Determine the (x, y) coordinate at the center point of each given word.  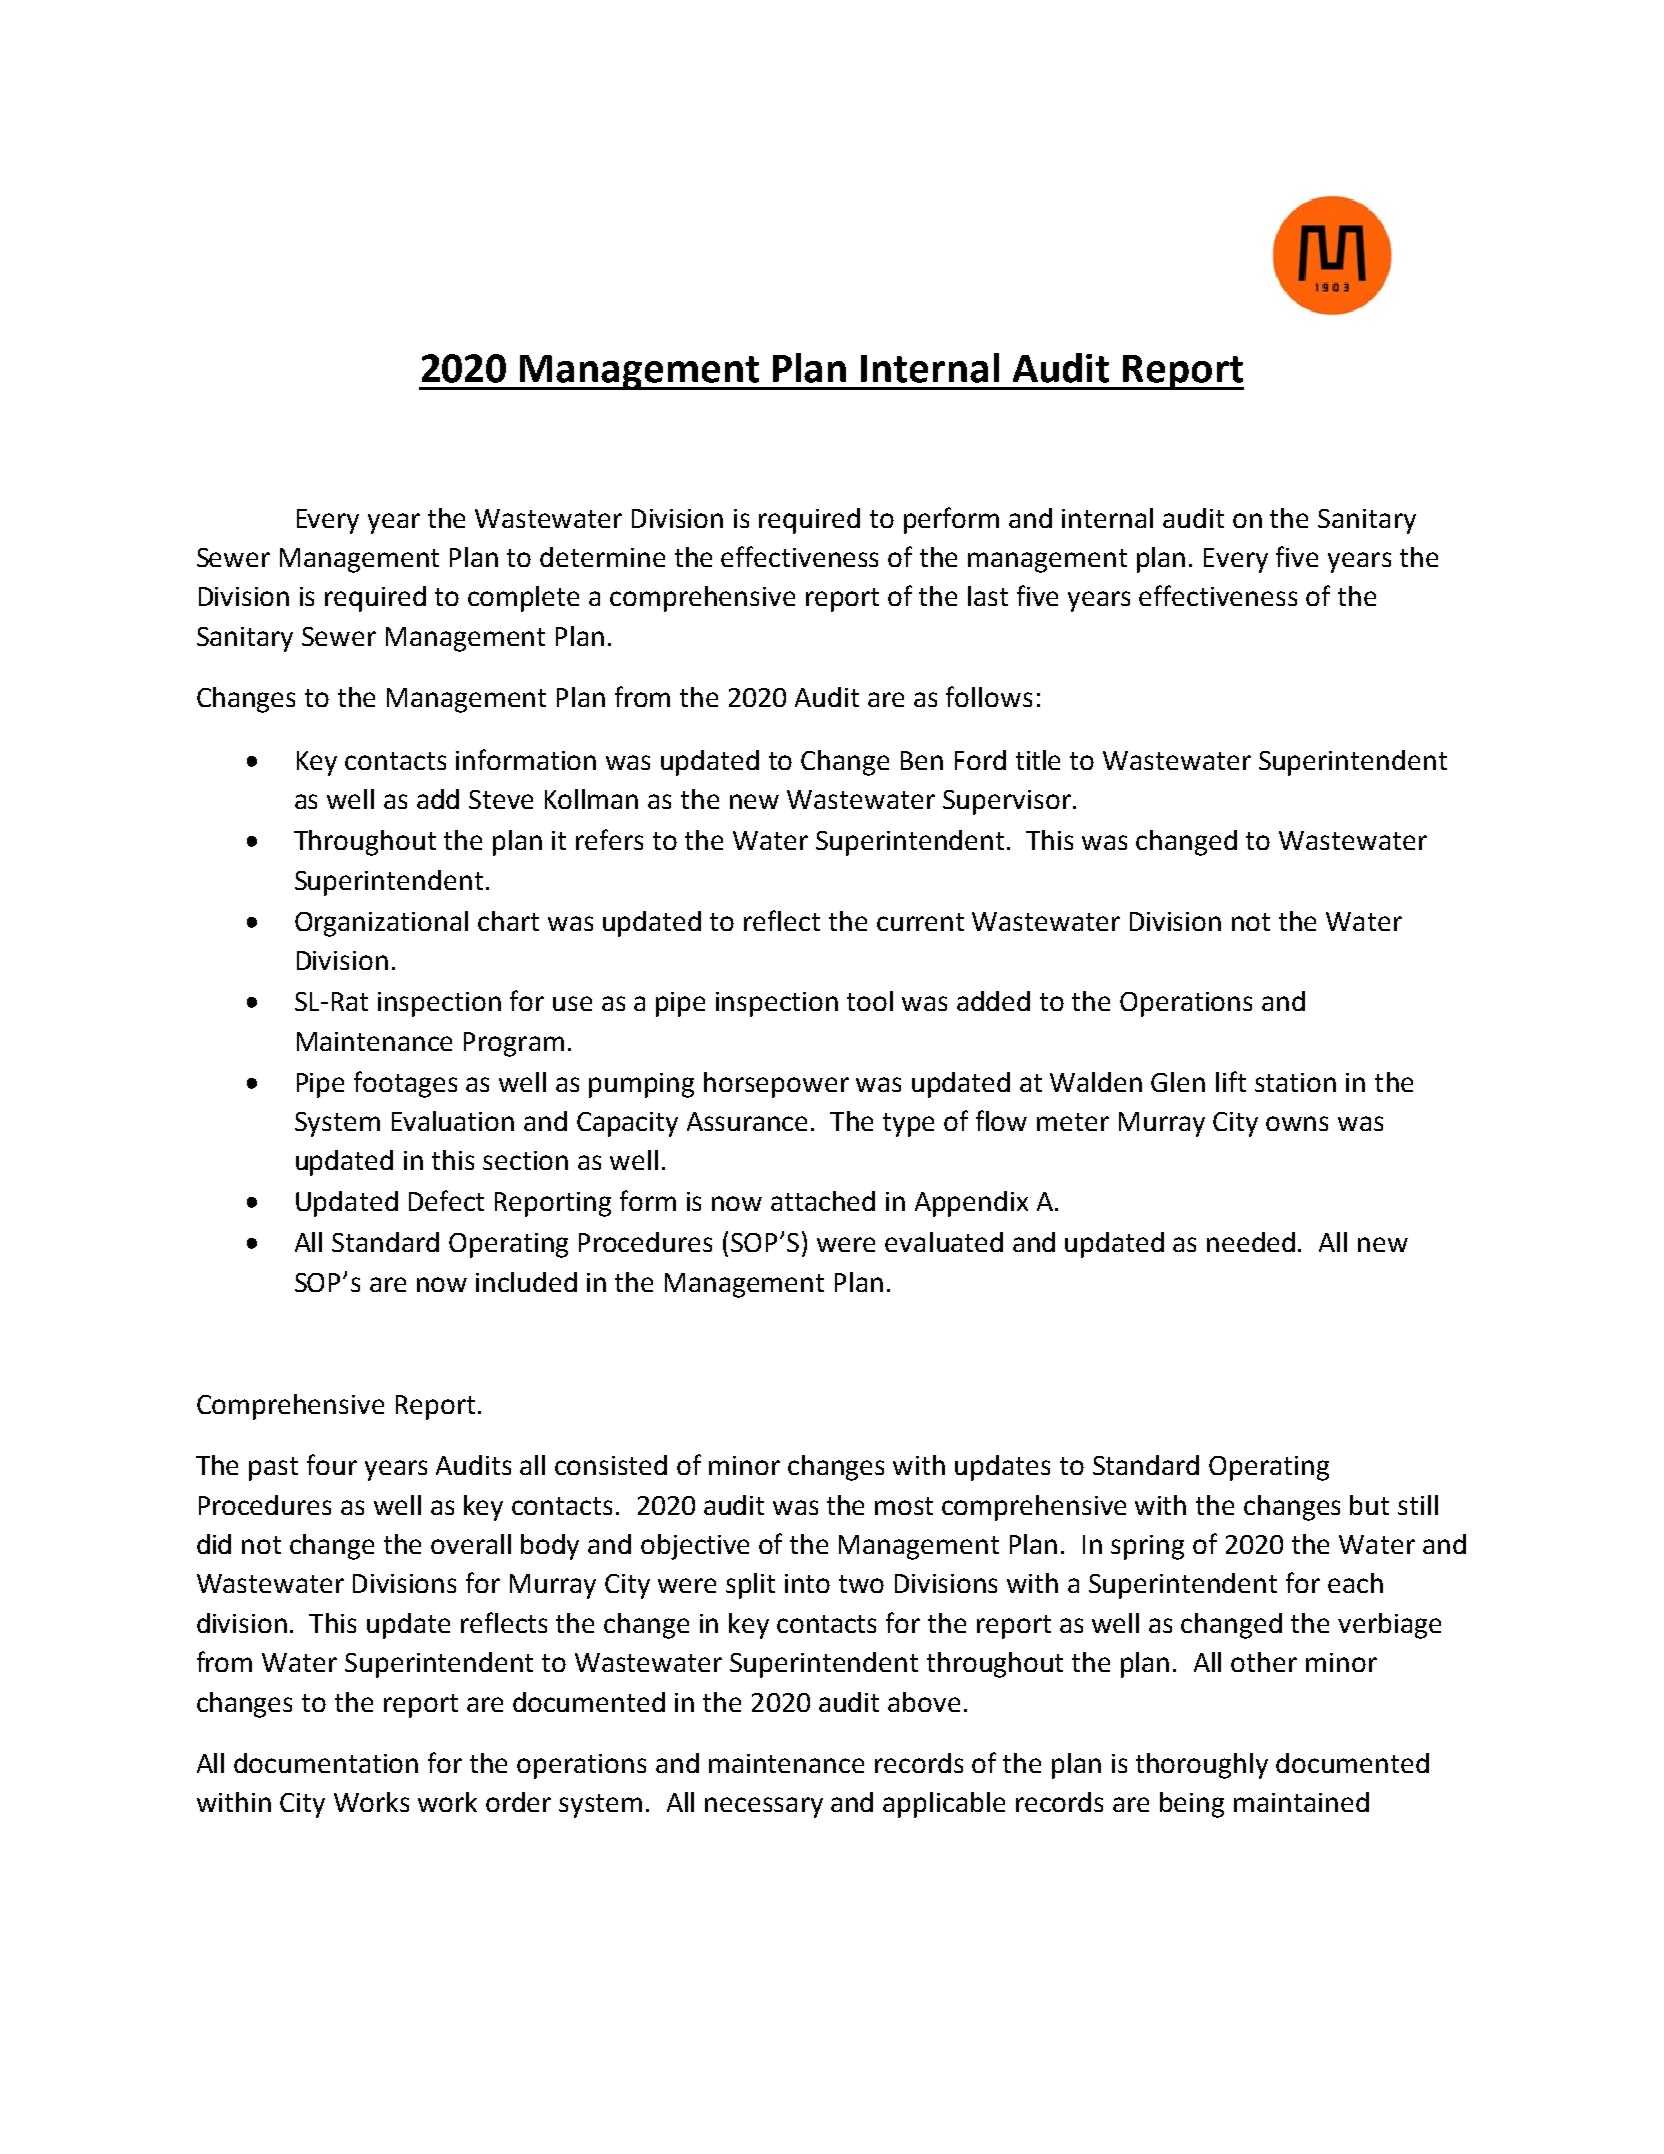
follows (989, 696)
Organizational (381, 924)
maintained (1301, 1802)
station (1295, 1082)
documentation (326, 1763)
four (332, 1464)
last (988, 596)
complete (523, 599)
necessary (764, 1807)
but (1369, 1505)
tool (870, 1001)
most (904, 1506)
